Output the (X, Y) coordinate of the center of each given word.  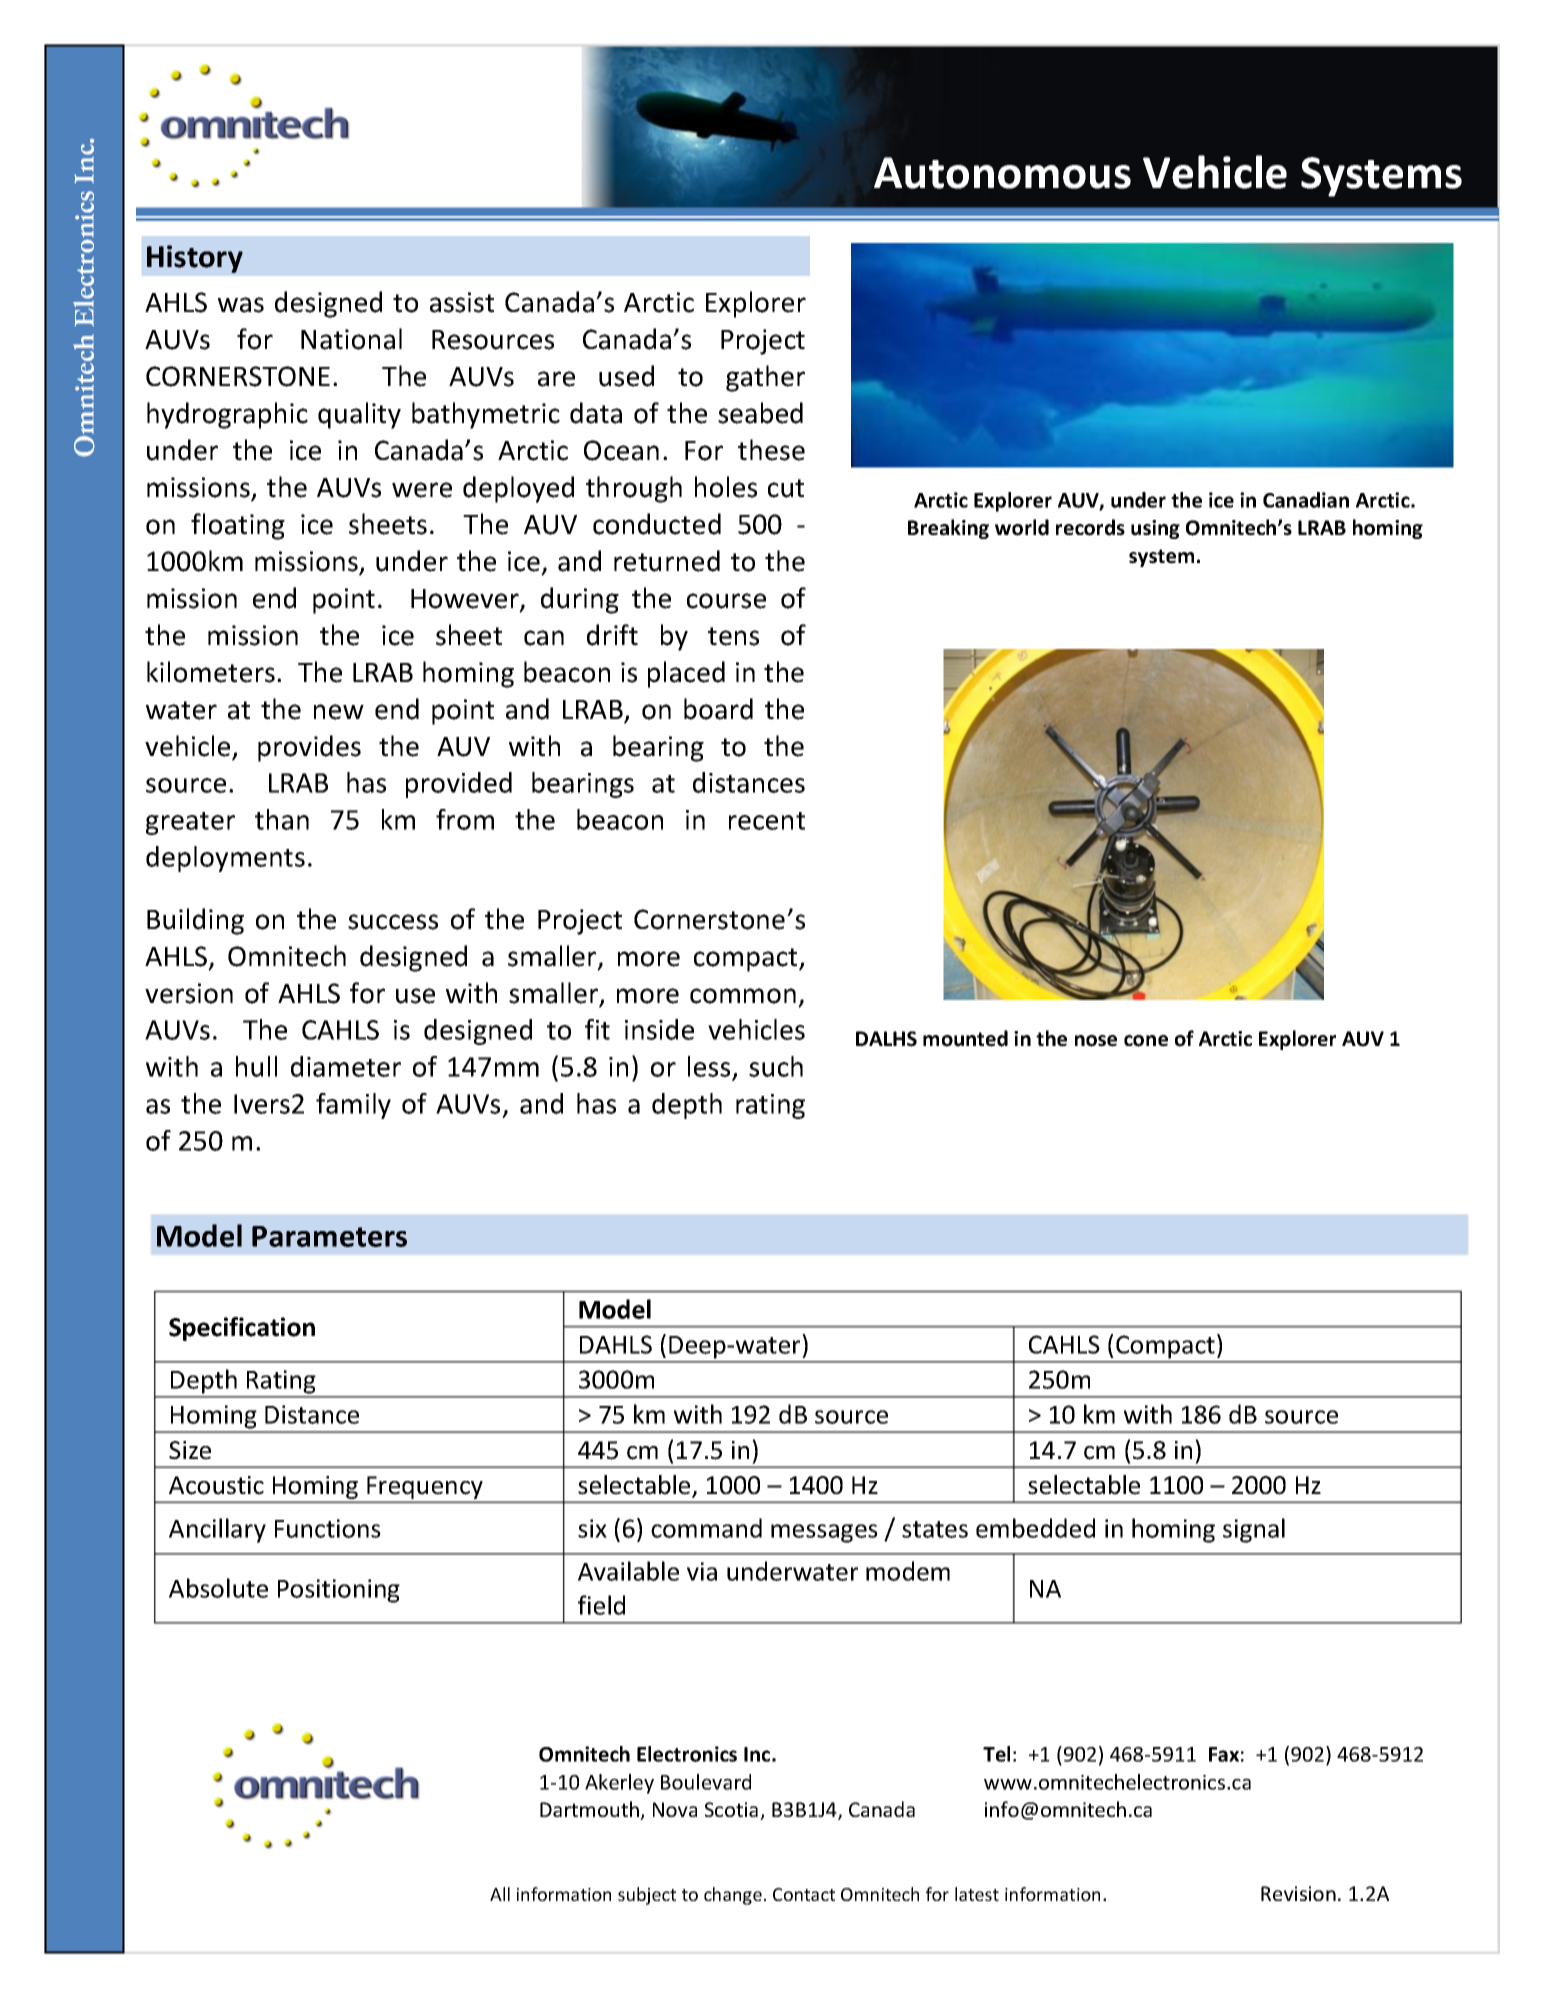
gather (765, 378)
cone (1146, 1041)
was (241, 305)
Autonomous (1002, 173)
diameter (346, 1066)
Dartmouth (590, 1810)
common (743, 996)
